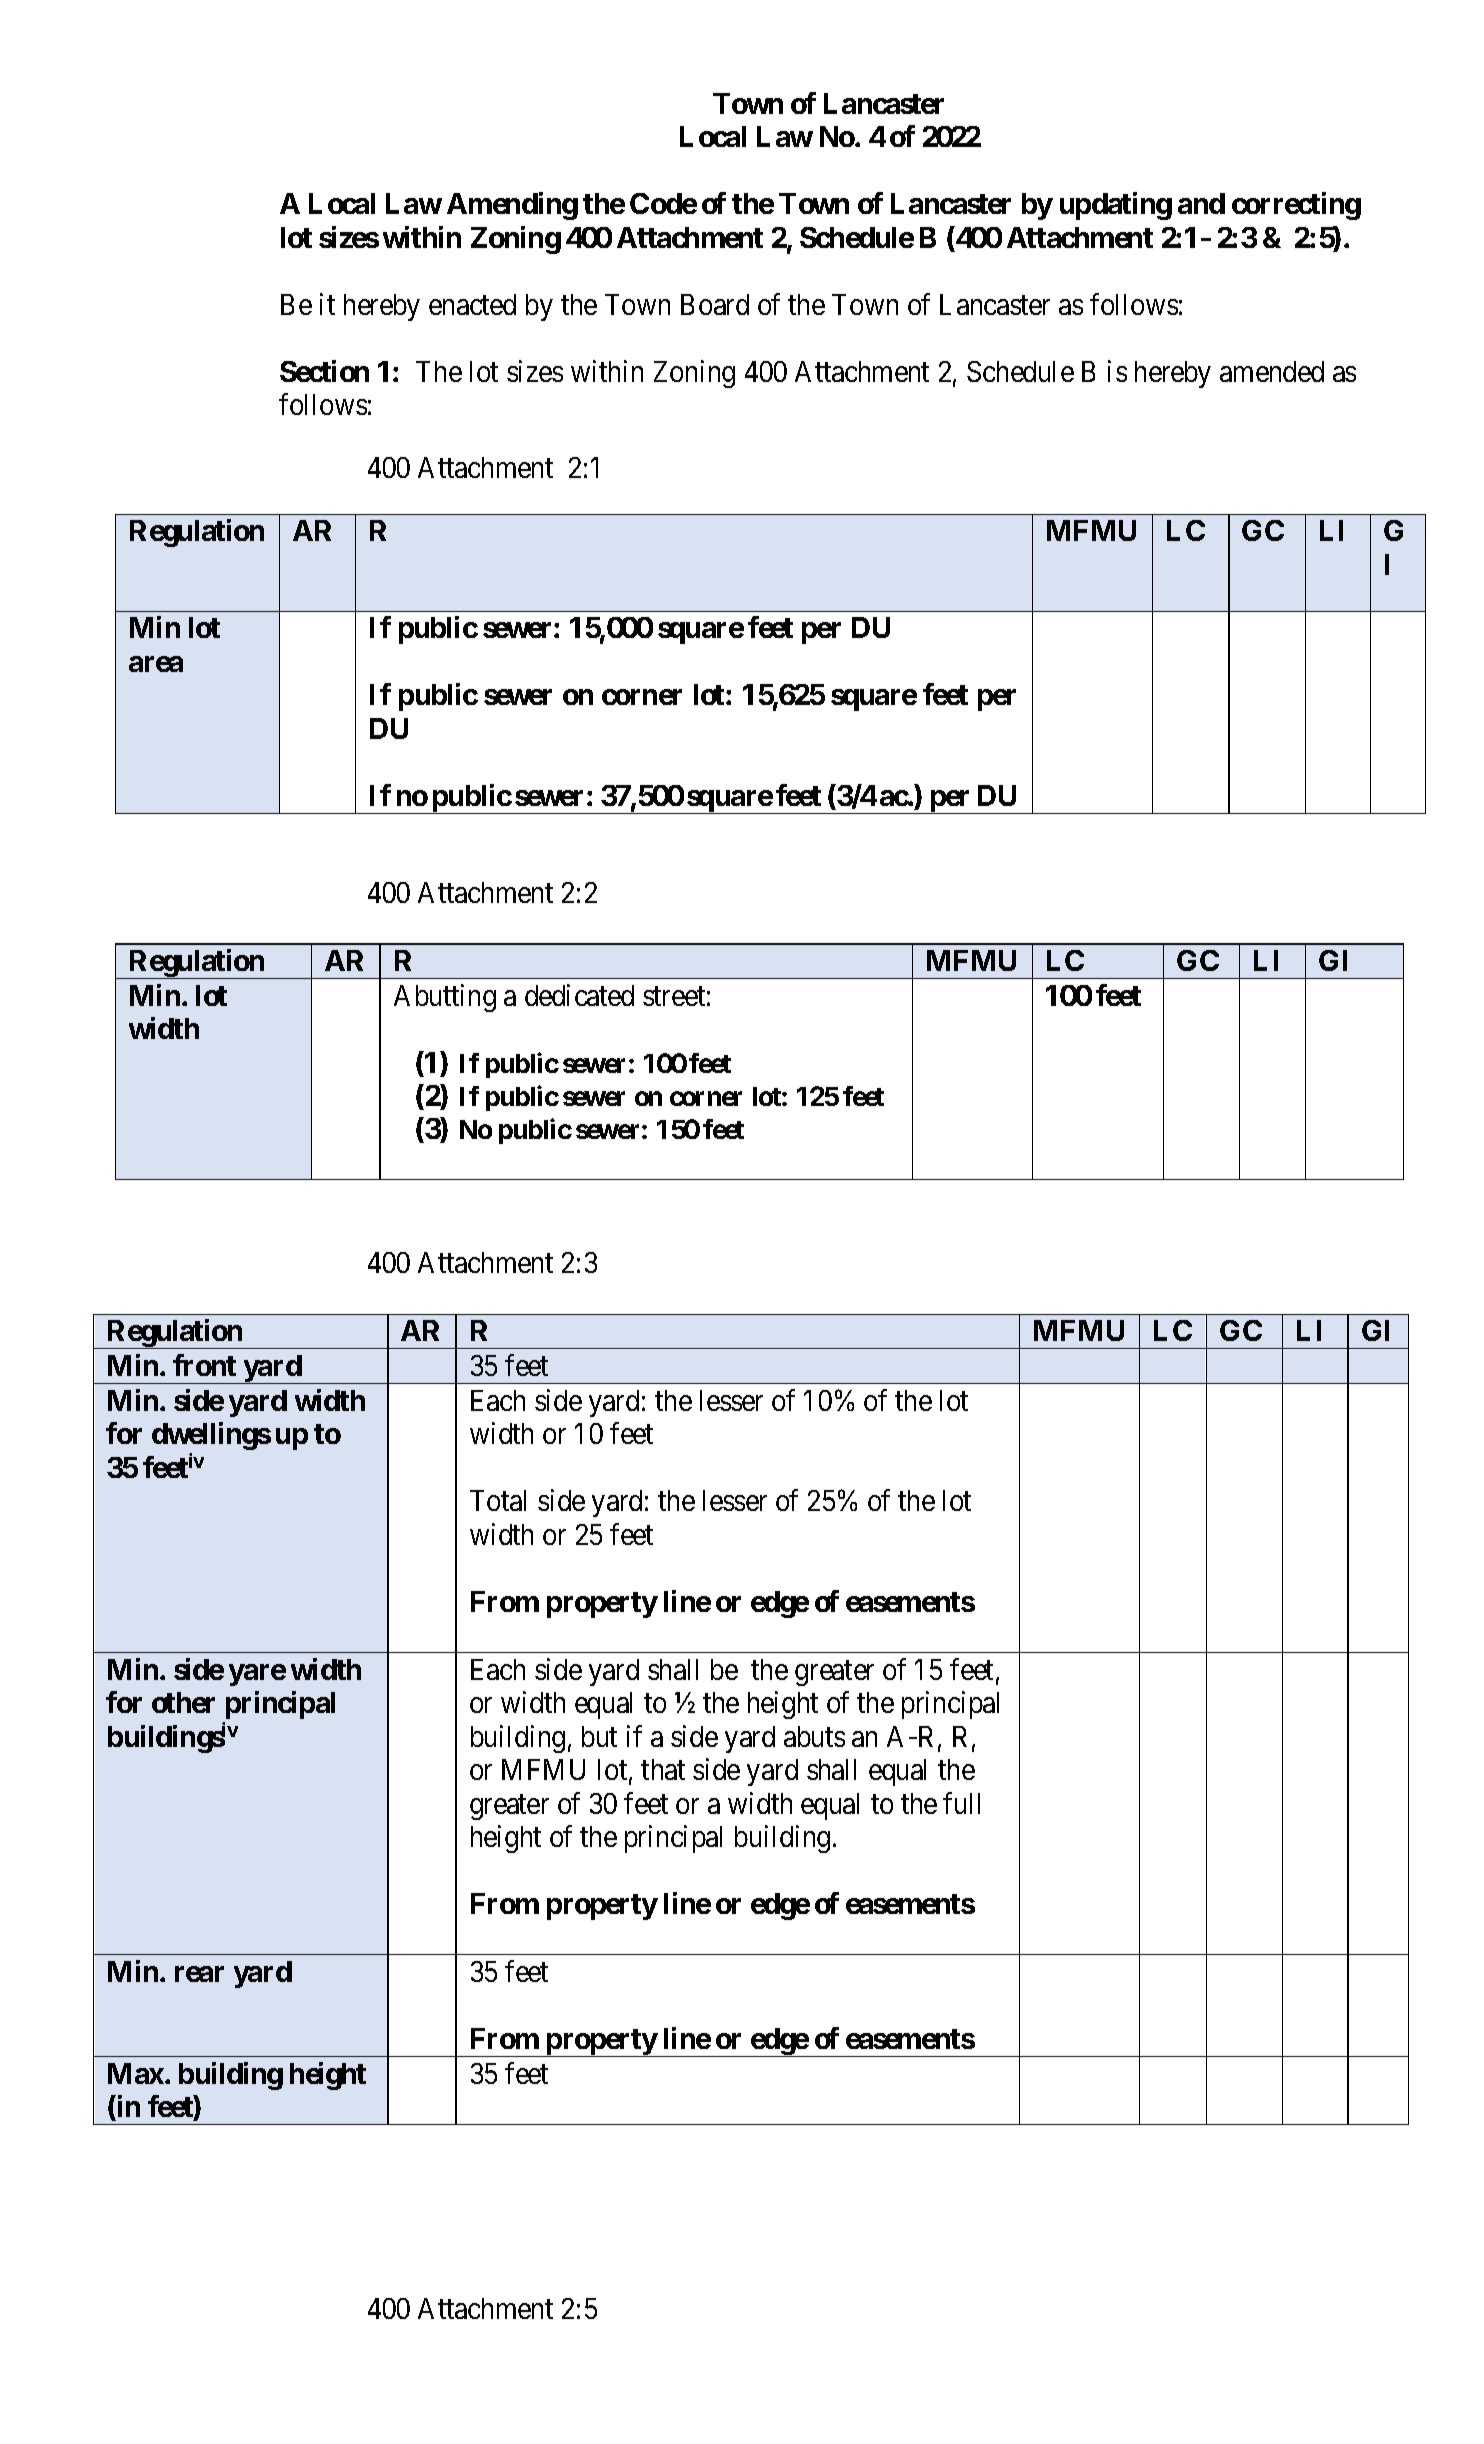 Image resolution: width=1484 pixels, height=2444 pixels. Describe the element at coordinates (715, 304) in the screenshot. I see `Board` at that location.
